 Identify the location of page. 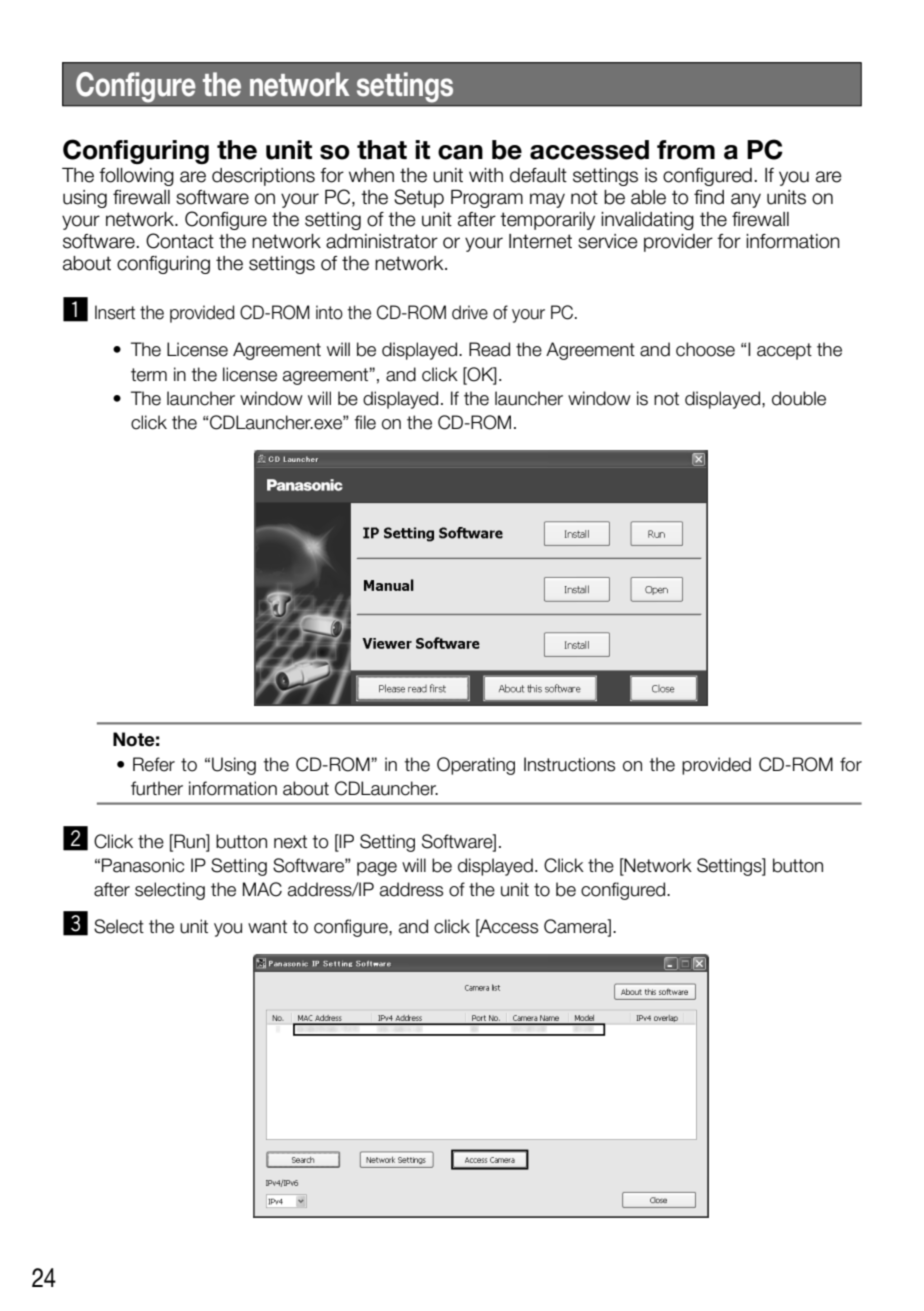
(377, 869).
